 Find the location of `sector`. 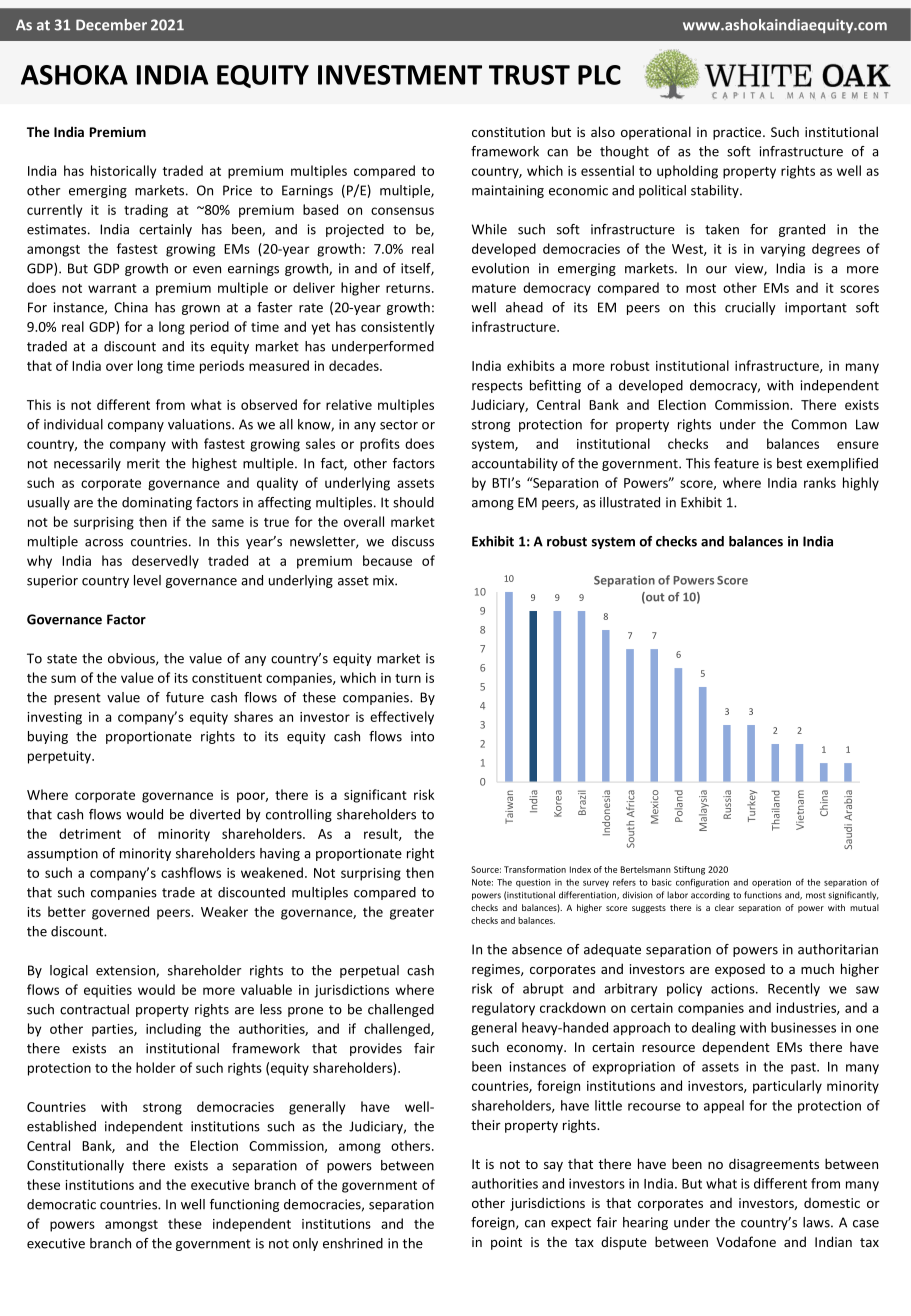

sector is located at coordinates (399, 425).
